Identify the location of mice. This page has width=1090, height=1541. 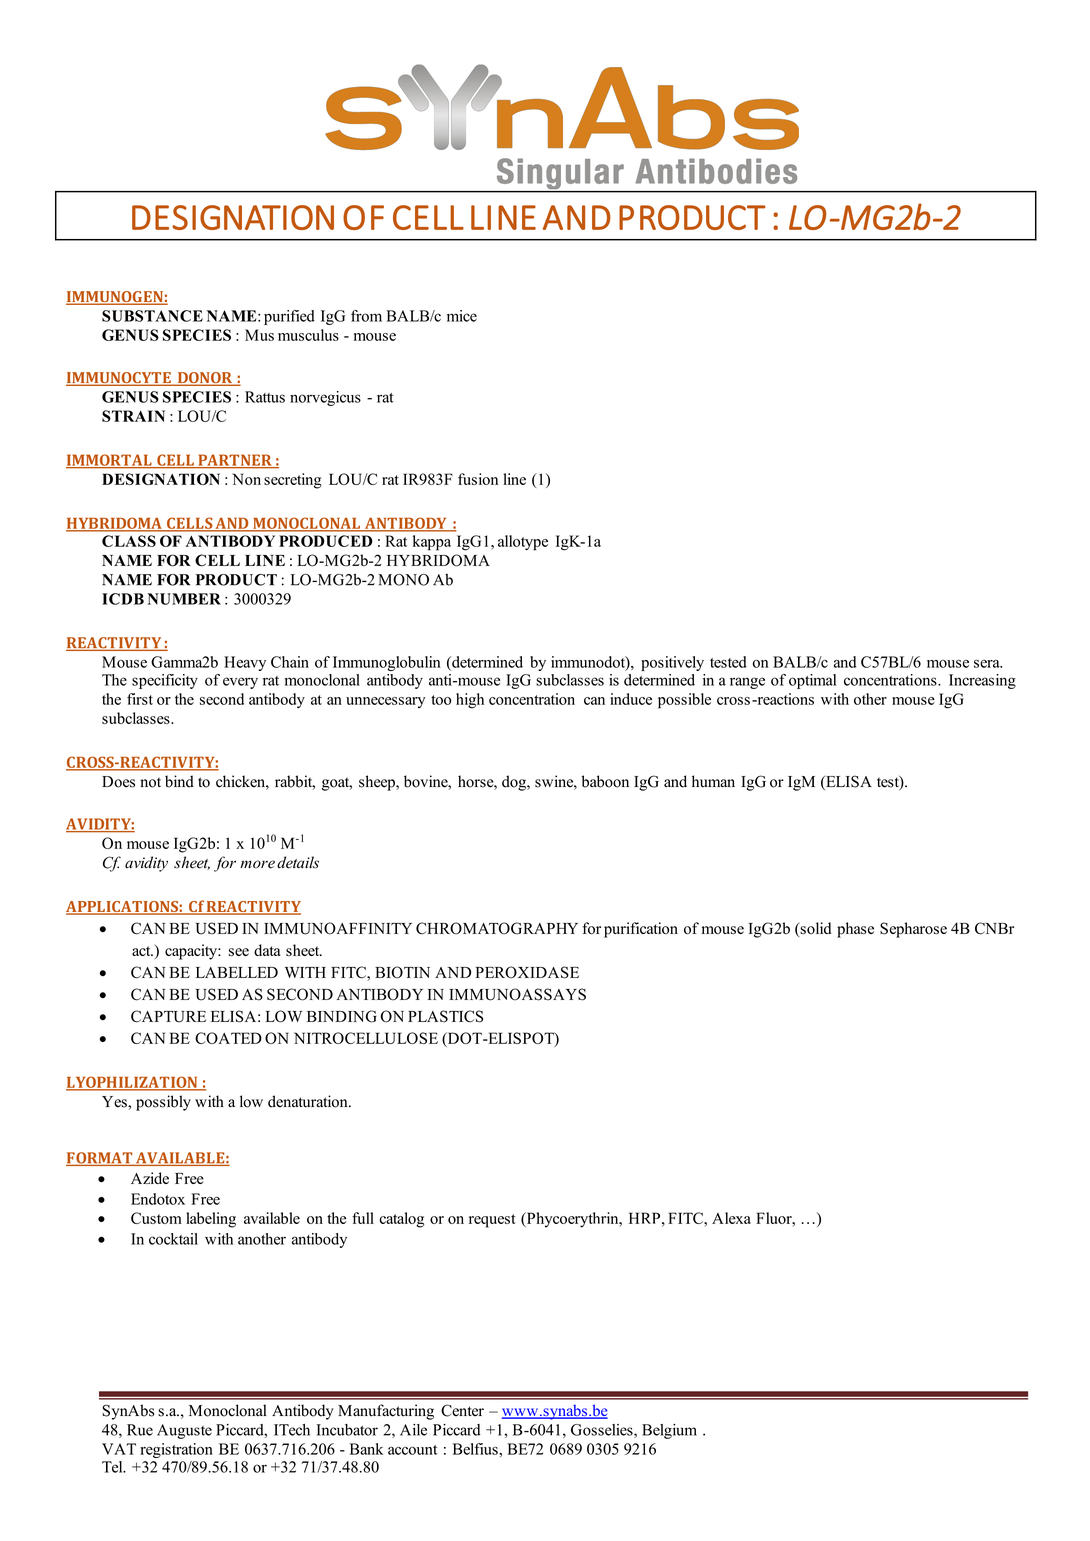
(462, 316).
